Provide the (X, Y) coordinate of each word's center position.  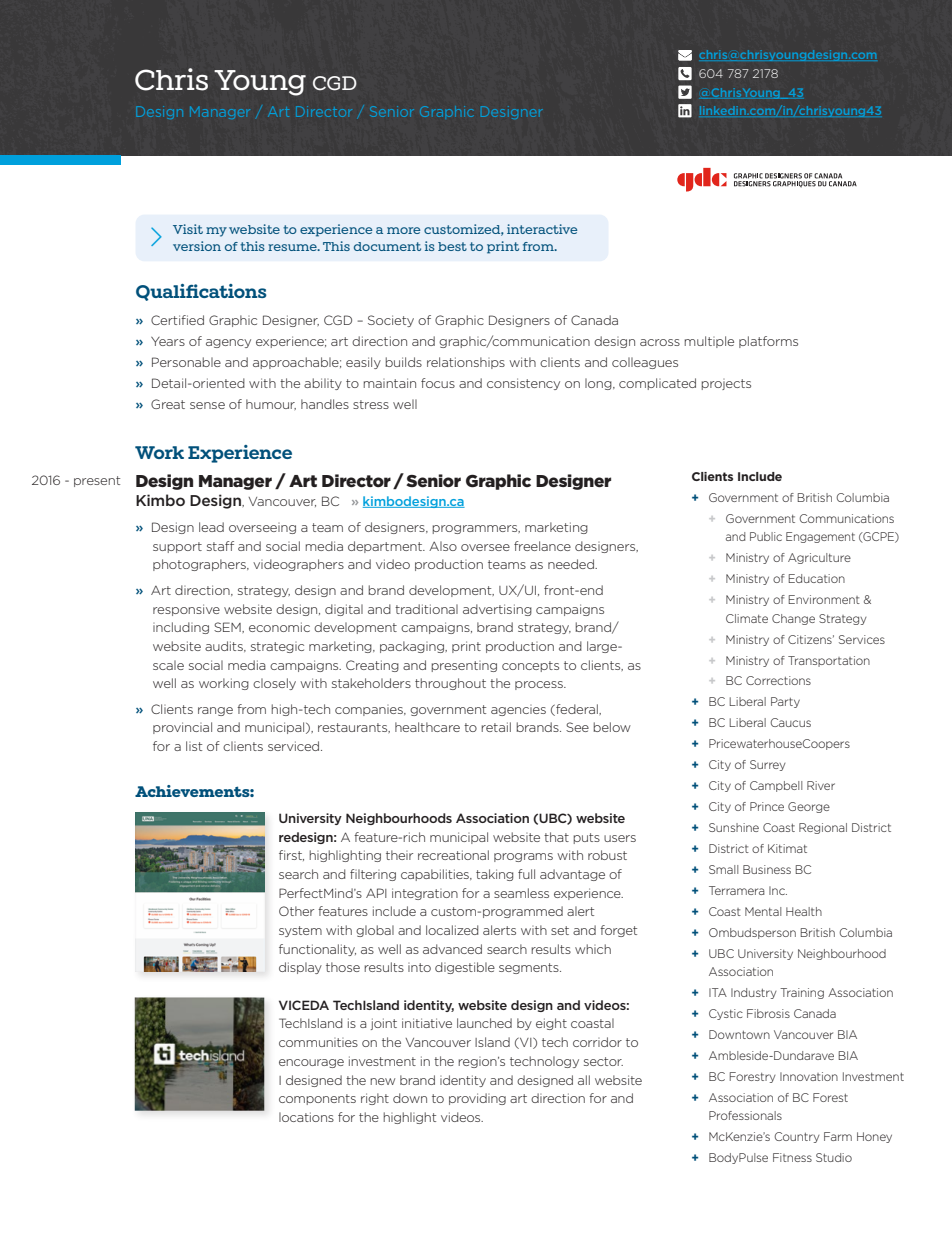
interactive (542, 229)
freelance (542, 546)
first (291, 855)
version (197, 246)
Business (767, 869)
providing (477, 1099)
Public (766, 536)
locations (306, 1117)
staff (220, 546)
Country (797, 1137)
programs (523, 857)
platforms (768, 342)
